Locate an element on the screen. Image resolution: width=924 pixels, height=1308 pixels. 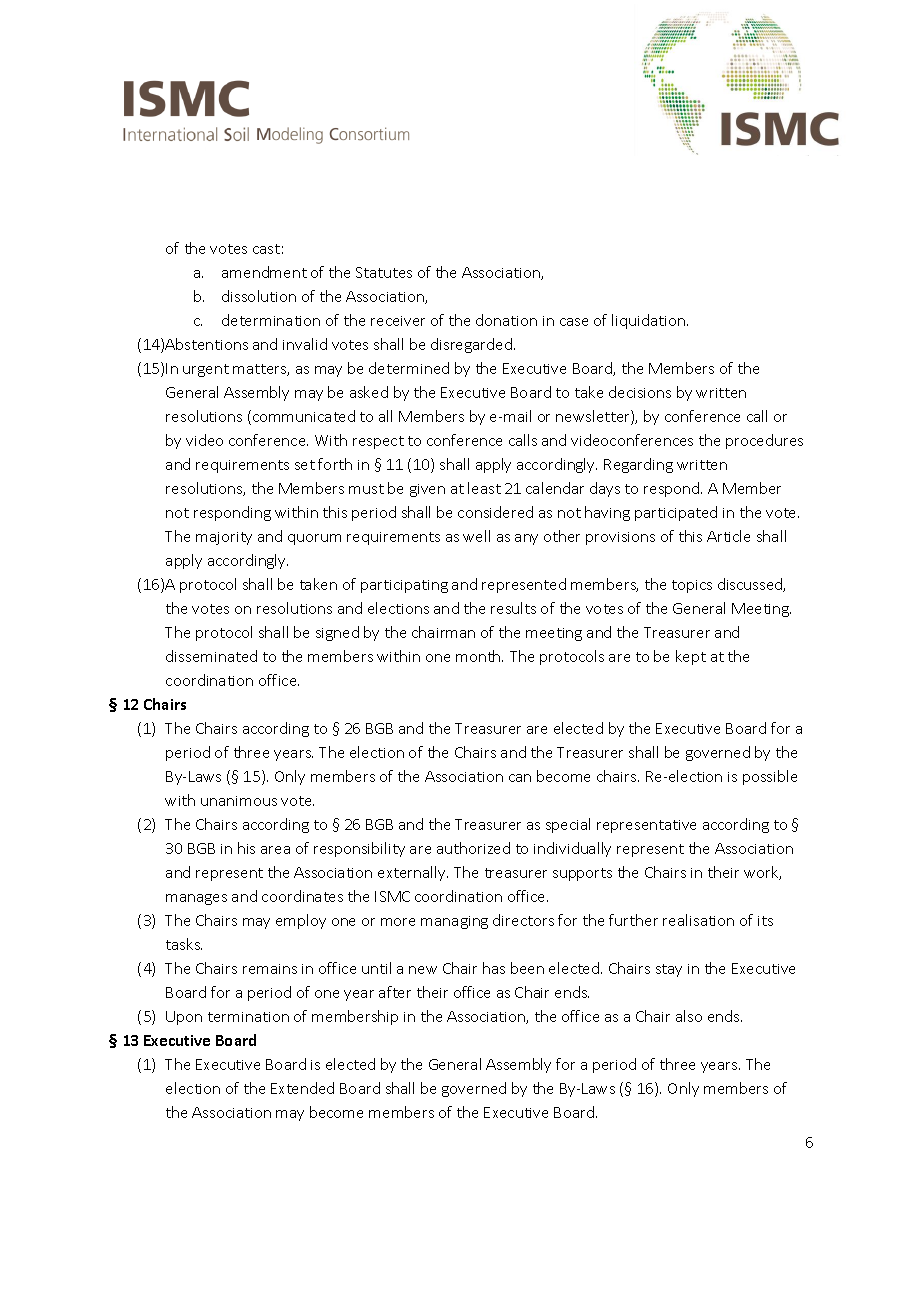
liquidation is located at coordinates (648, 321).
